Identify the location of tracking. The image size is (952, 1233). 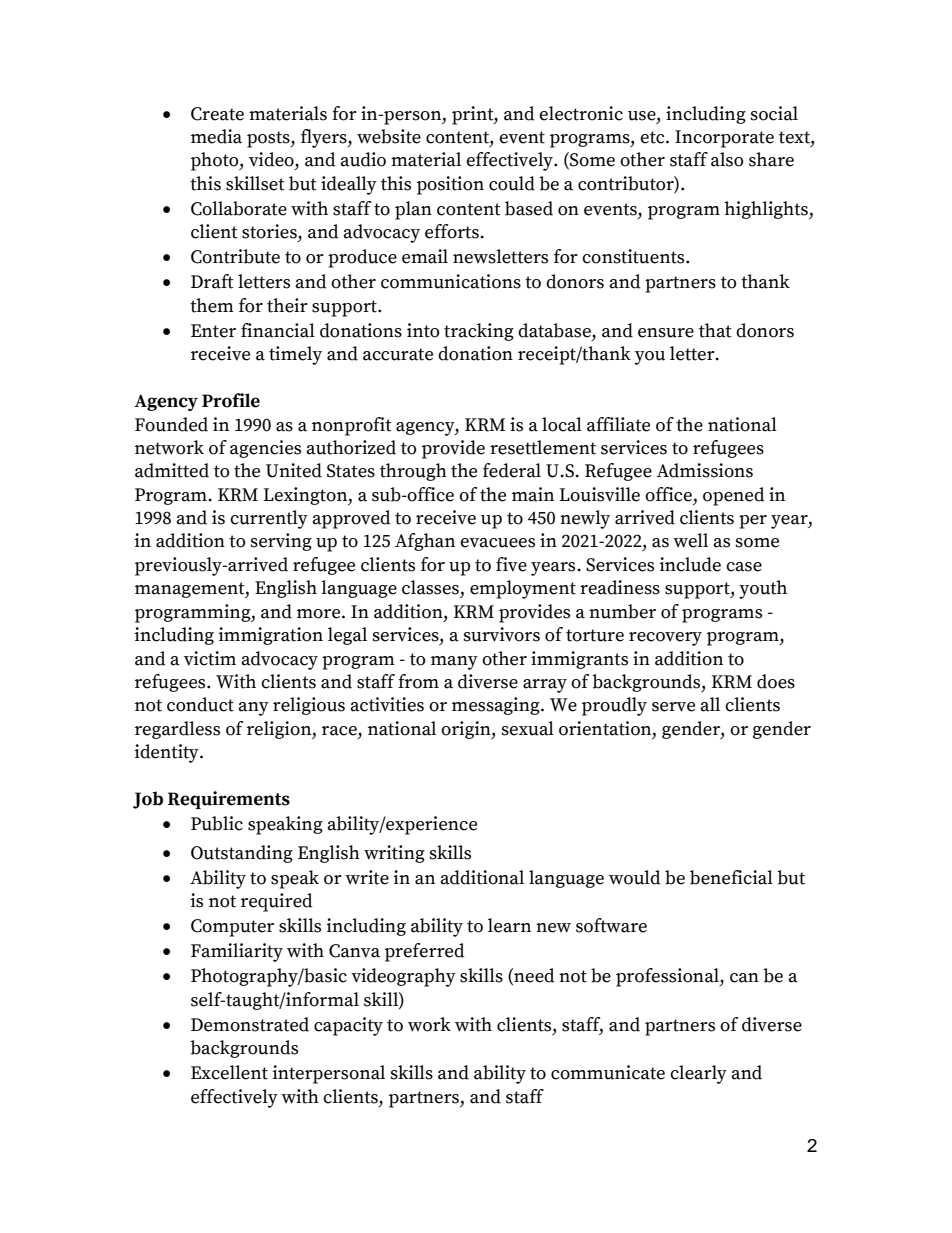
(479, 332).
